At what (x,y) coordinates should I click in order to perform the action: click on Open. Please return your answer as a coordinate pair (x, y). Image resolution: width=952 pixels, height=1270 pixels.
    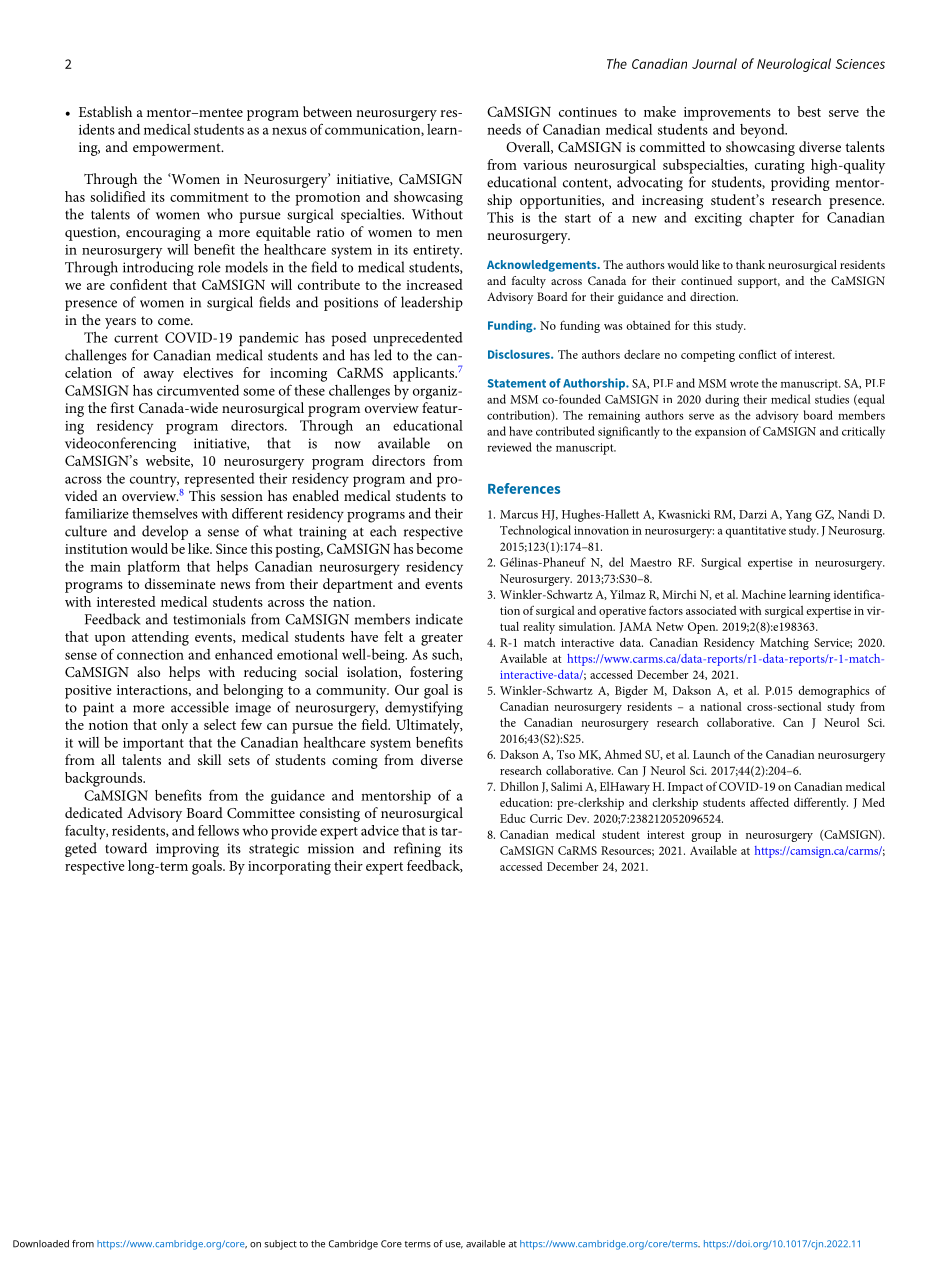
    Looking at the image, I should click on (703, 628).
